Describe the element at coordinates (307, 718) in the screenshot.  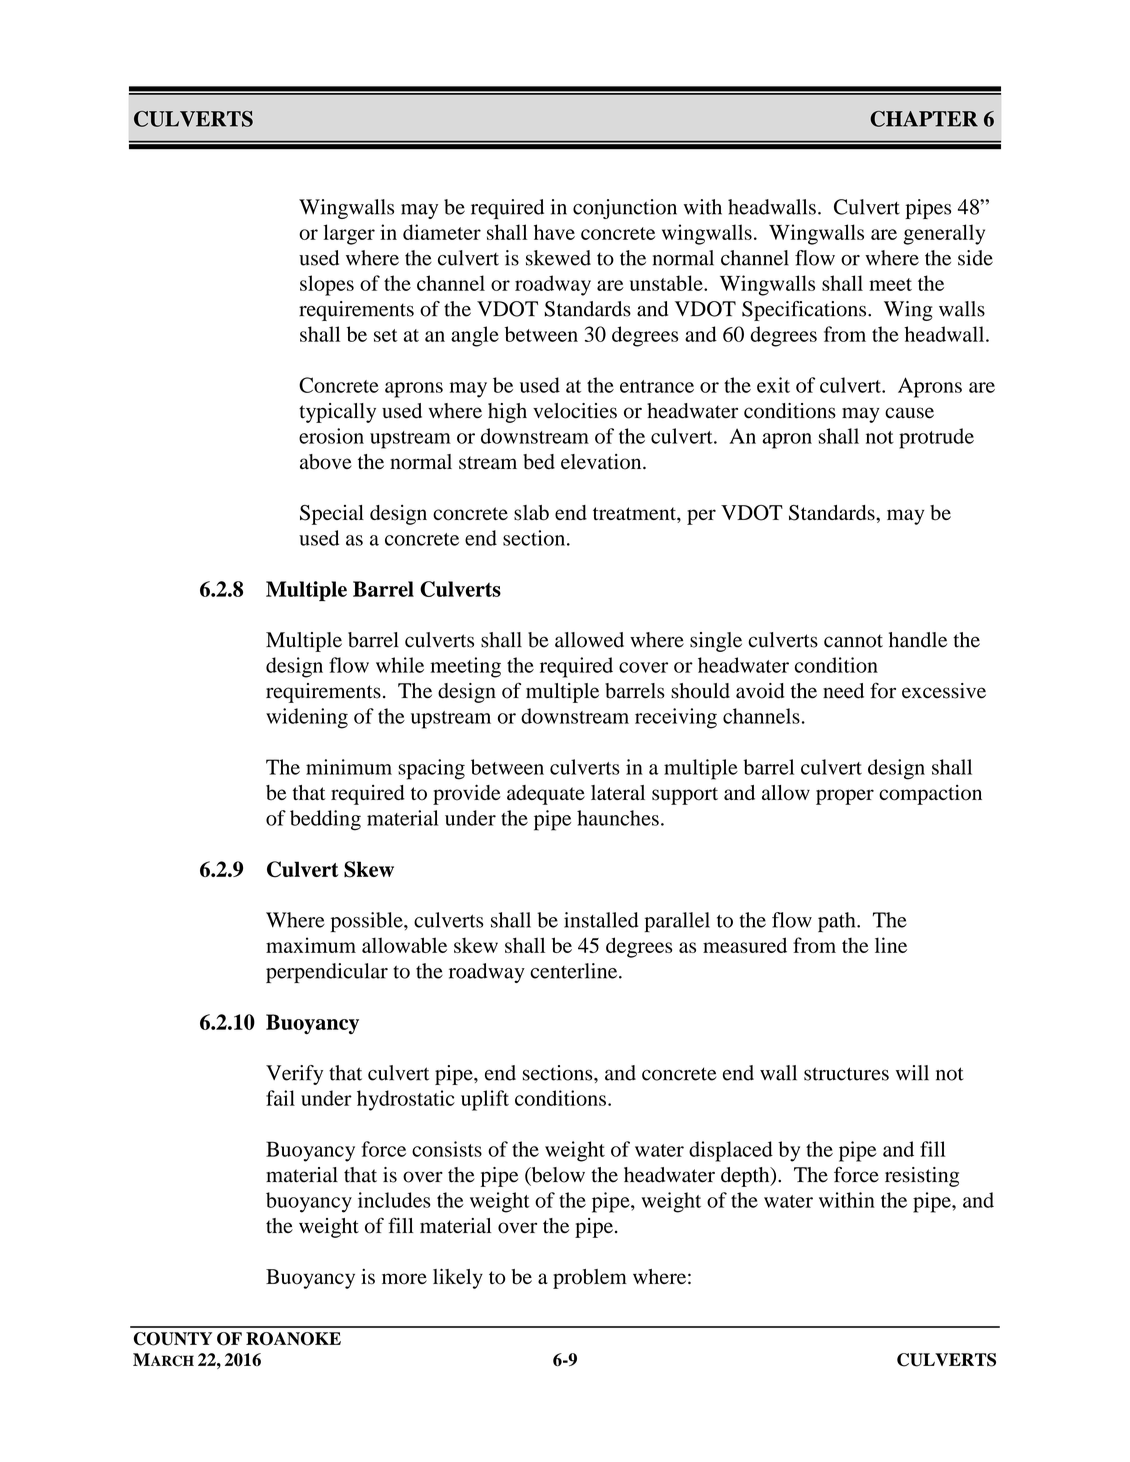
I see `widening` at that location.
